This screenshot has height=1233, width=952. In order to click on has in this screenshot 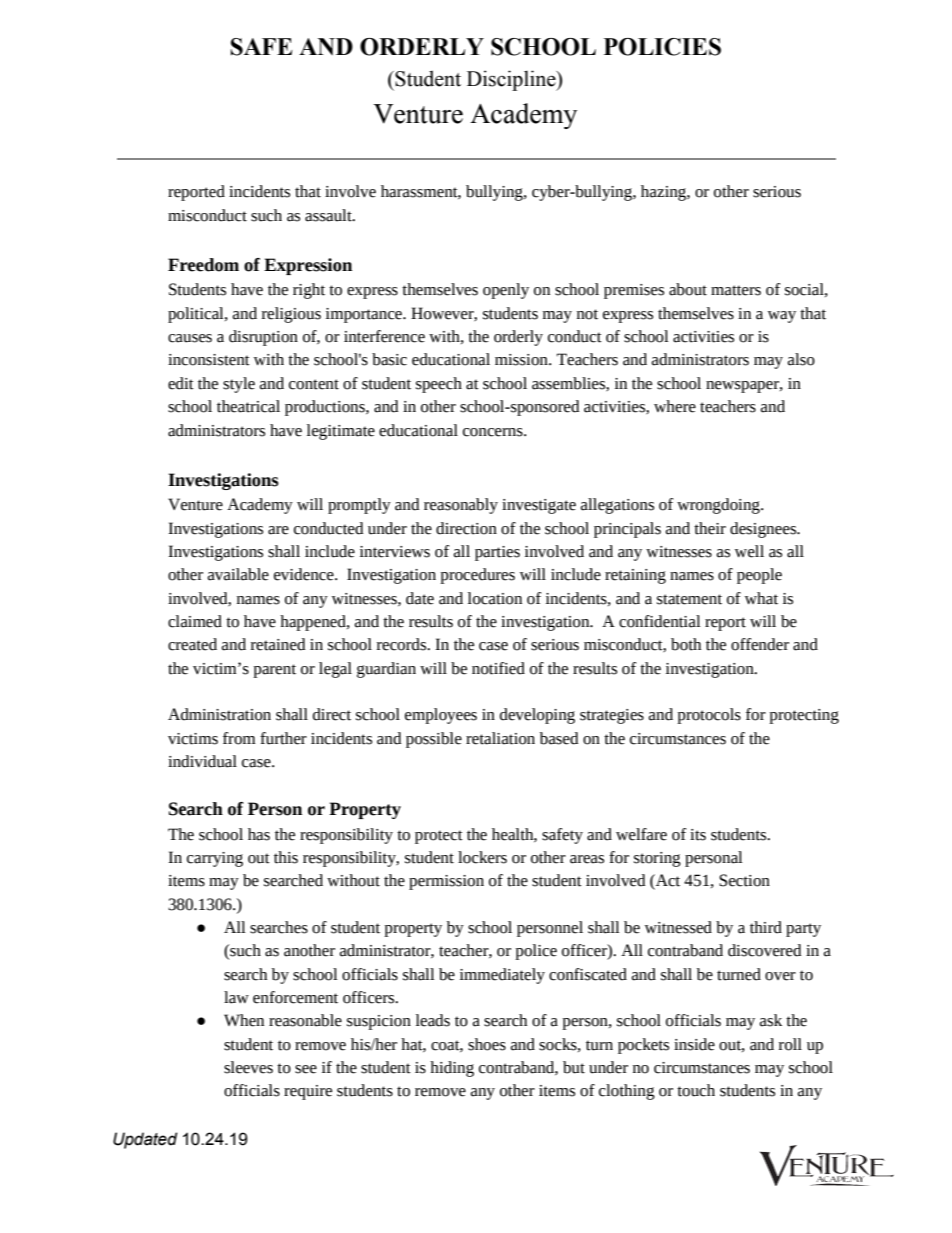, I will do `click(259, 834)`.
